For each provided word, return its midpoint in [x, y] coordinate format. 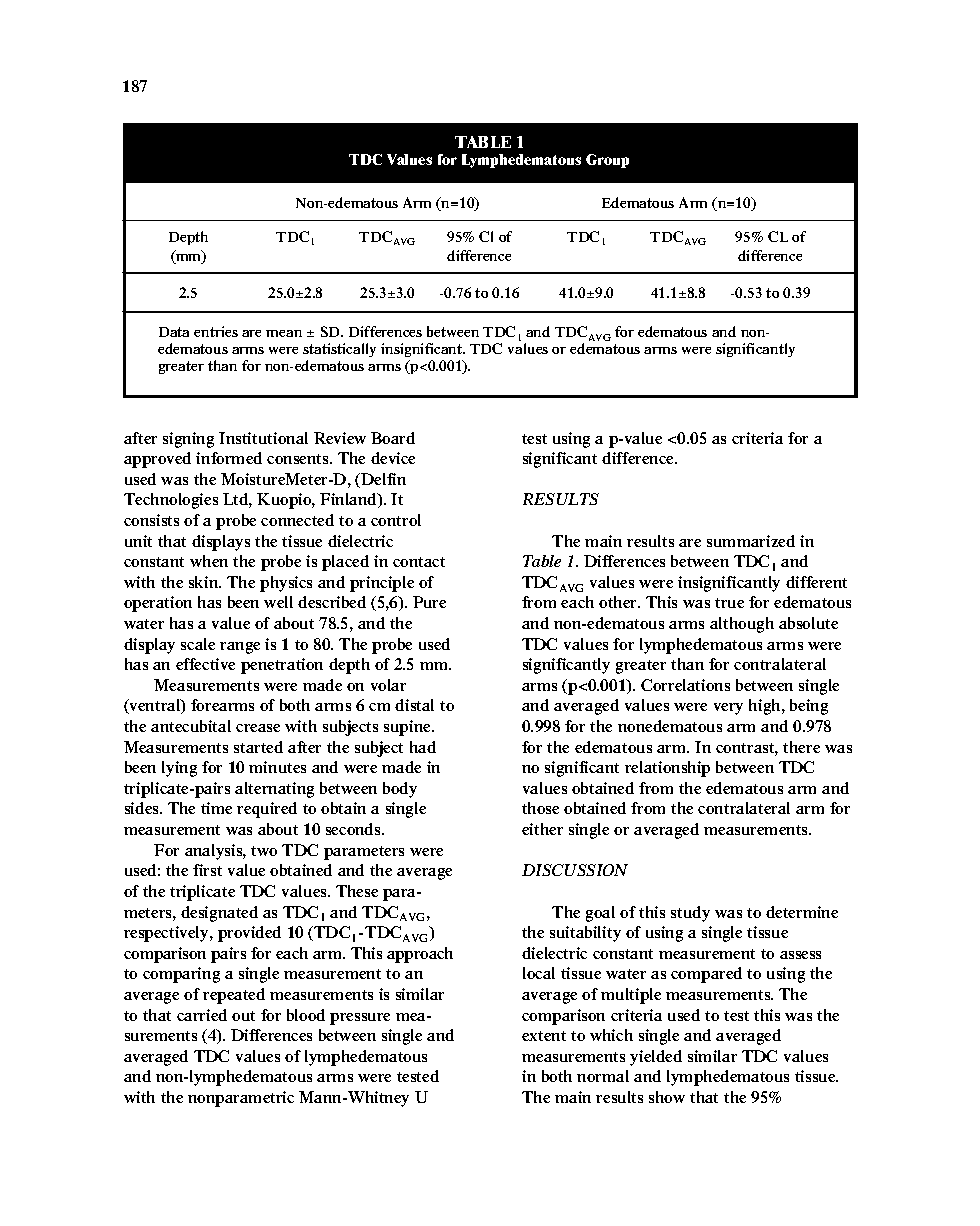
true [729, 603]
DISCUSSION [575, 870]
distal [414, 705]
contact [419, 562]
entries [216, 331]
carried [202, 1015]
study [690, 914]
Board [393, 438]
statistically [339, 352]
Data [174, 332]
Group [607, 161]
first [207, 870]
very [728, 709]
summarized [751, 541]
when [209, 561]
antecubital [191, 726]
